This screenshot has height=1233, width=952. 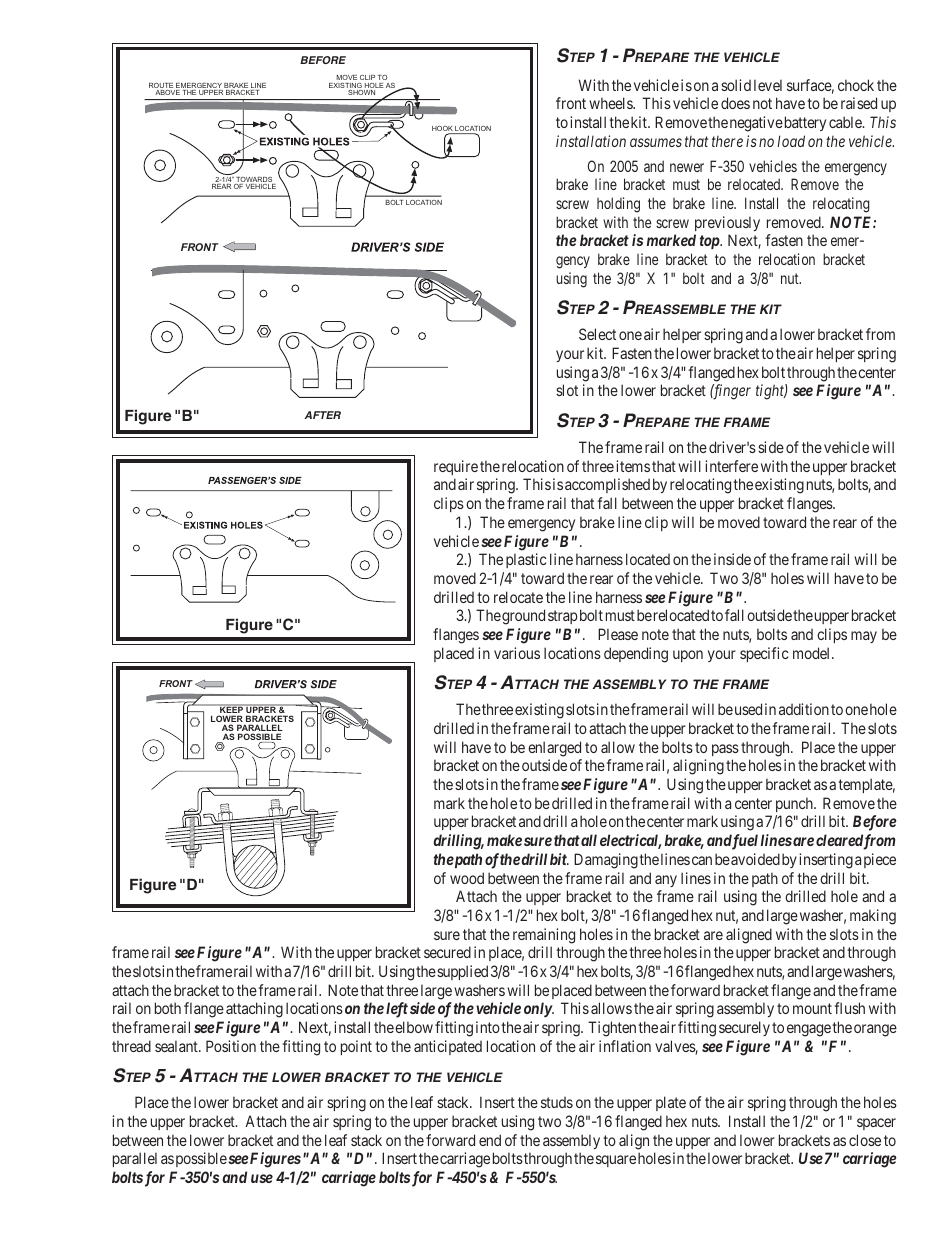 What do you see at coordinates (456, 467) in the screenshot?
I see `require` at bounding box center [456, 467].
